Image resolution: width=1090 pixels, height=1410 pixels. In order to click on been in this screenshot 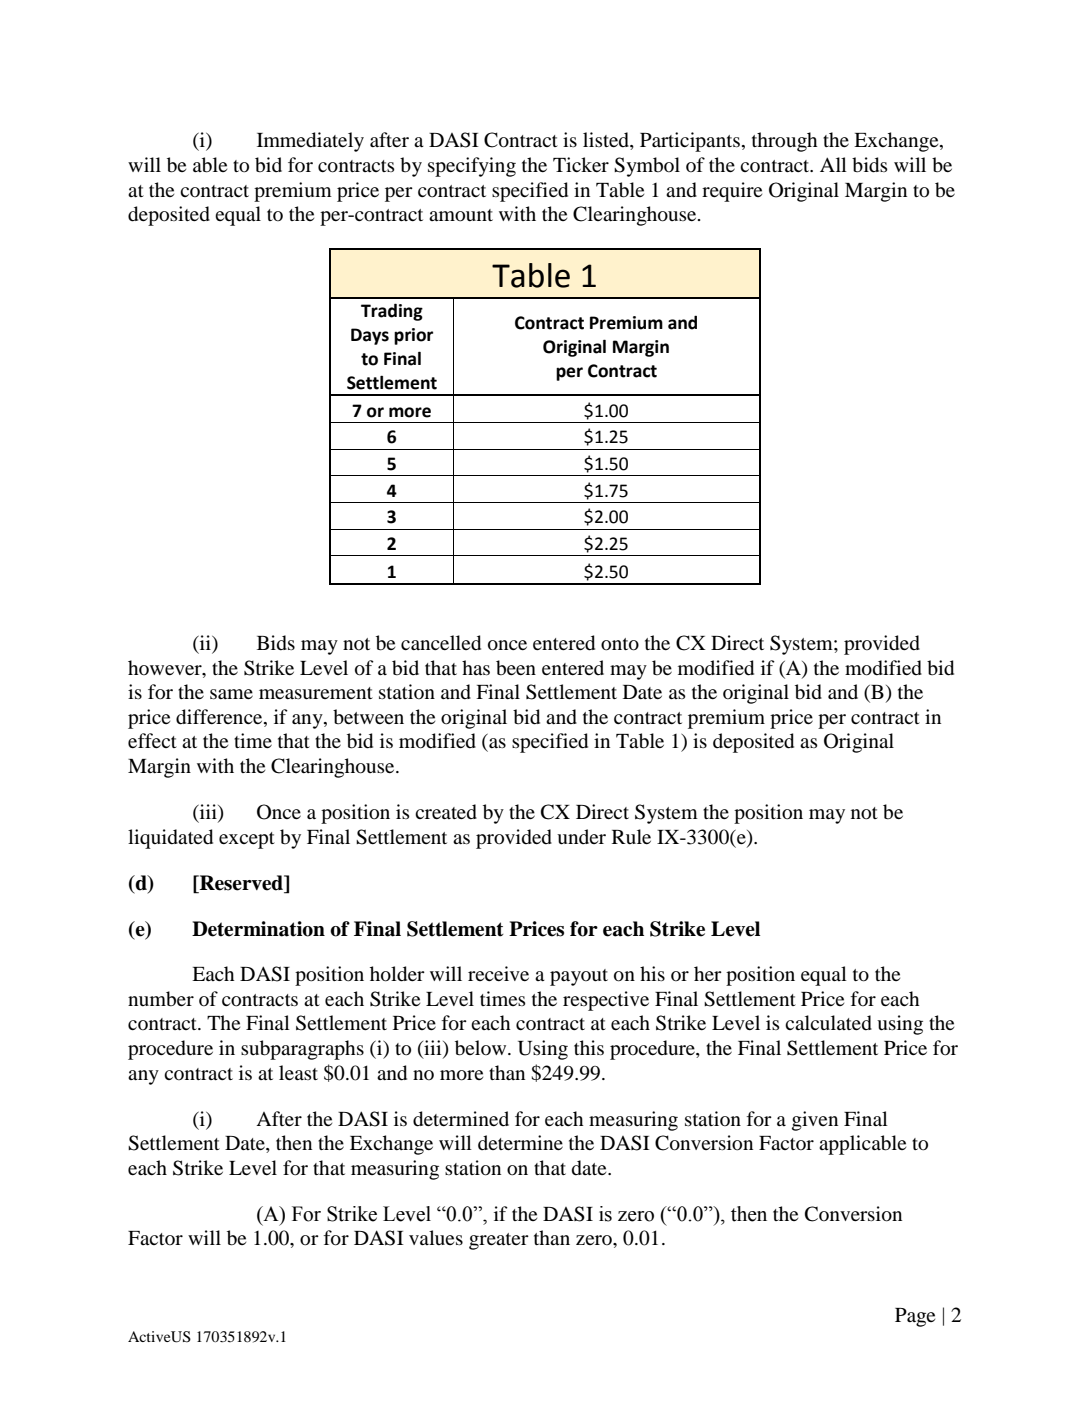, I will do `click(516, 668)`.
